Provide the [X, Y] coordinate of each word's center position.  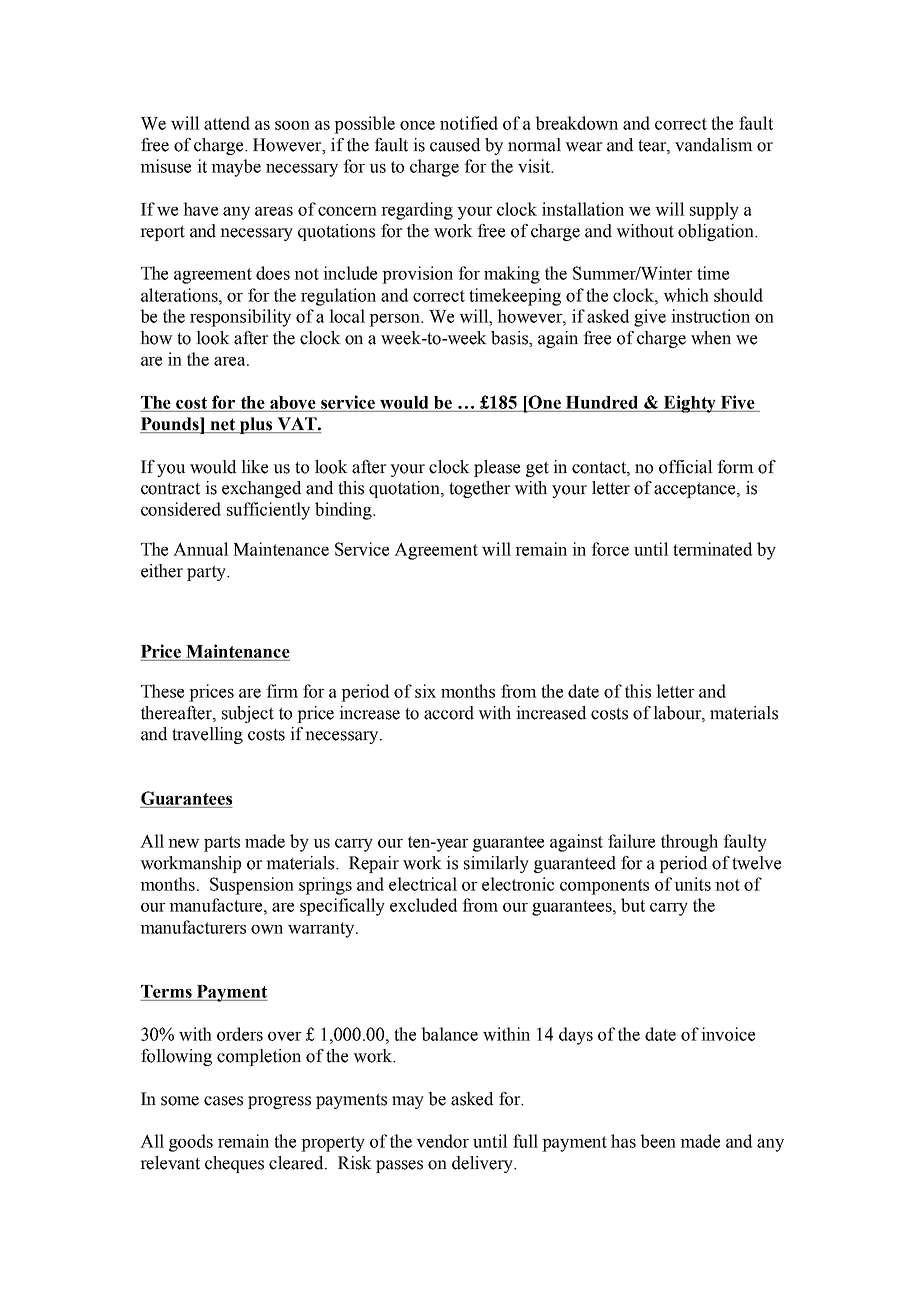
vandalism [714, 145]
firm [282, 691]
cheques [234, 1164]
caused [455, 145]
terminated [712, 549]
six [425, 691]
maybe [236, 168]
